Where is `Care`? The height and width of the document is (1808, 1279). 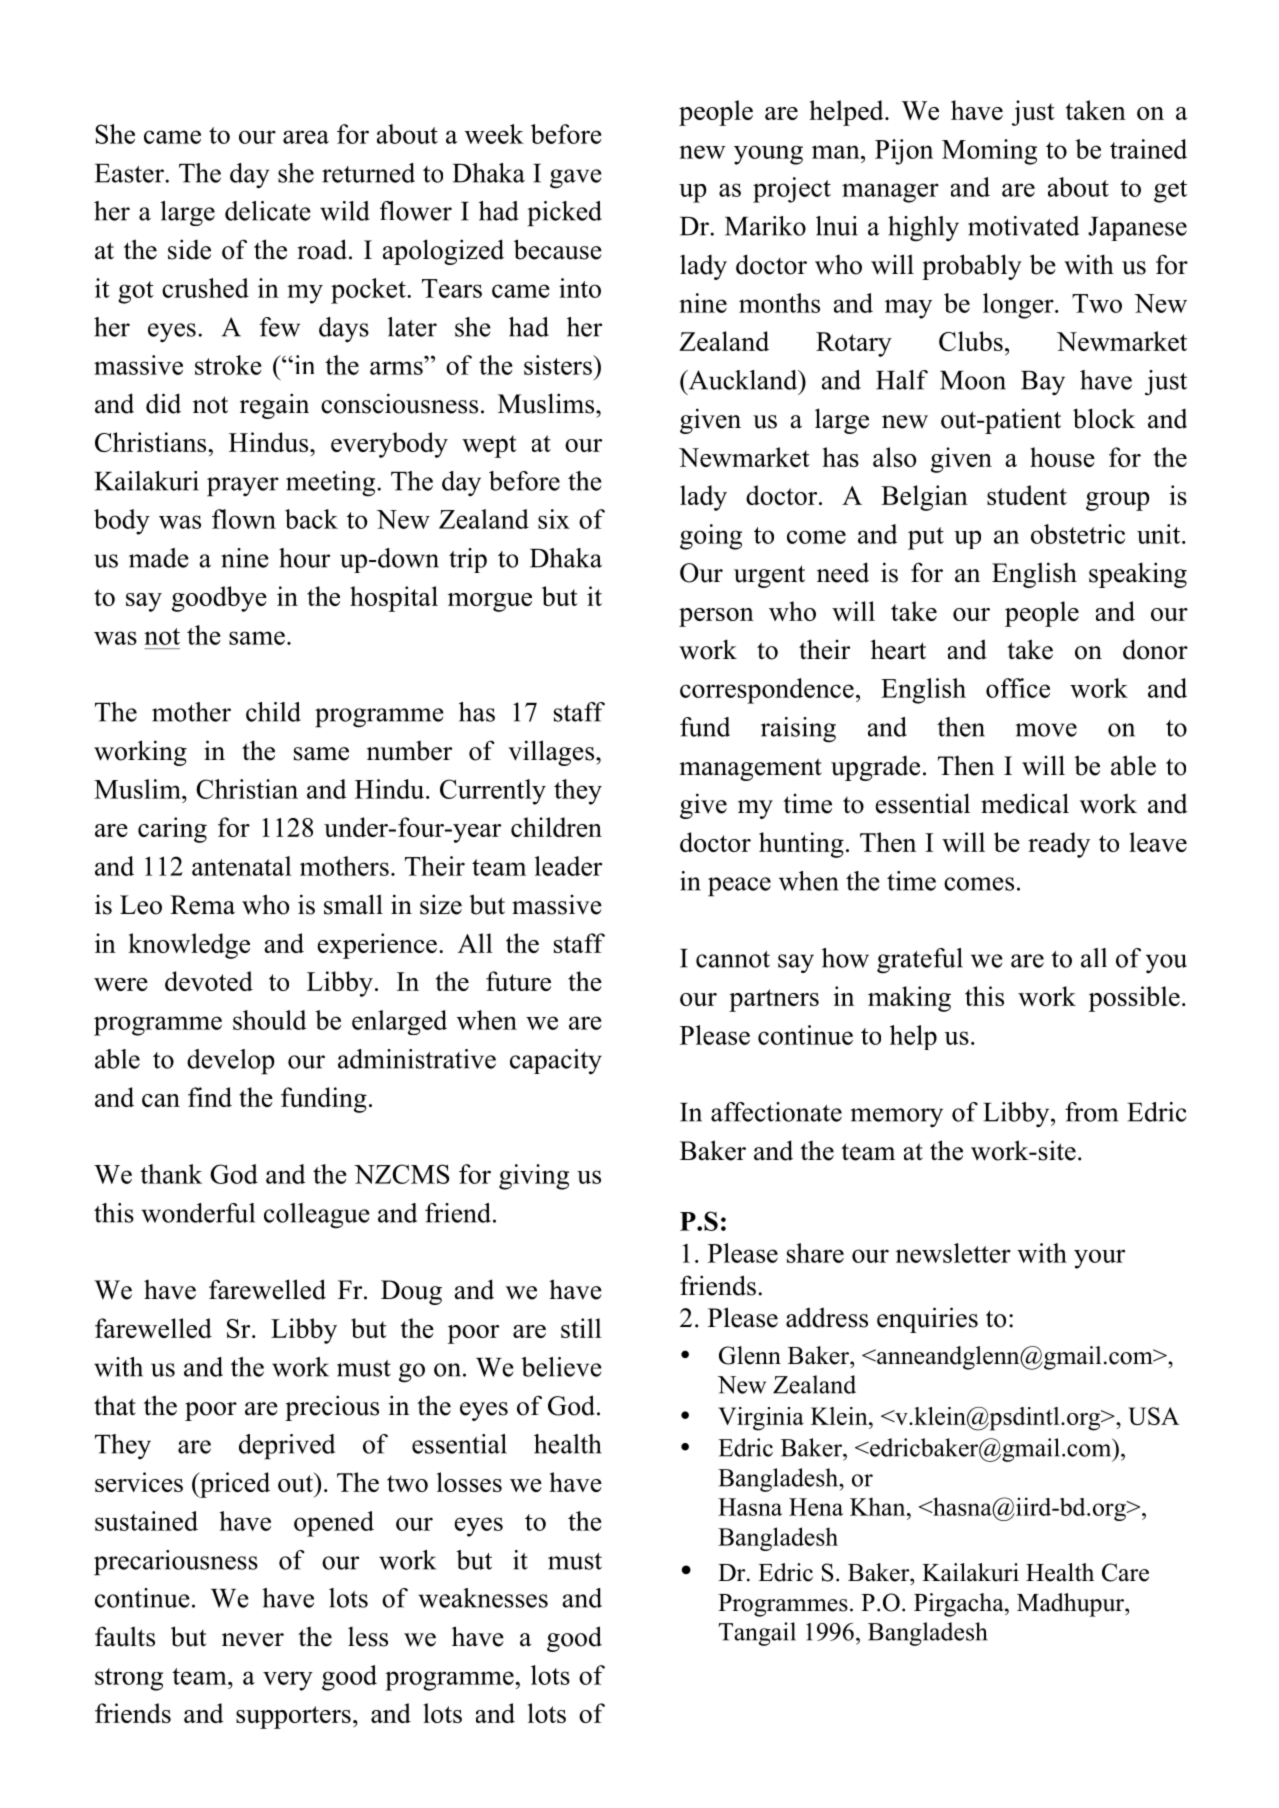 Care is located at coordinates (1125, 1572).
